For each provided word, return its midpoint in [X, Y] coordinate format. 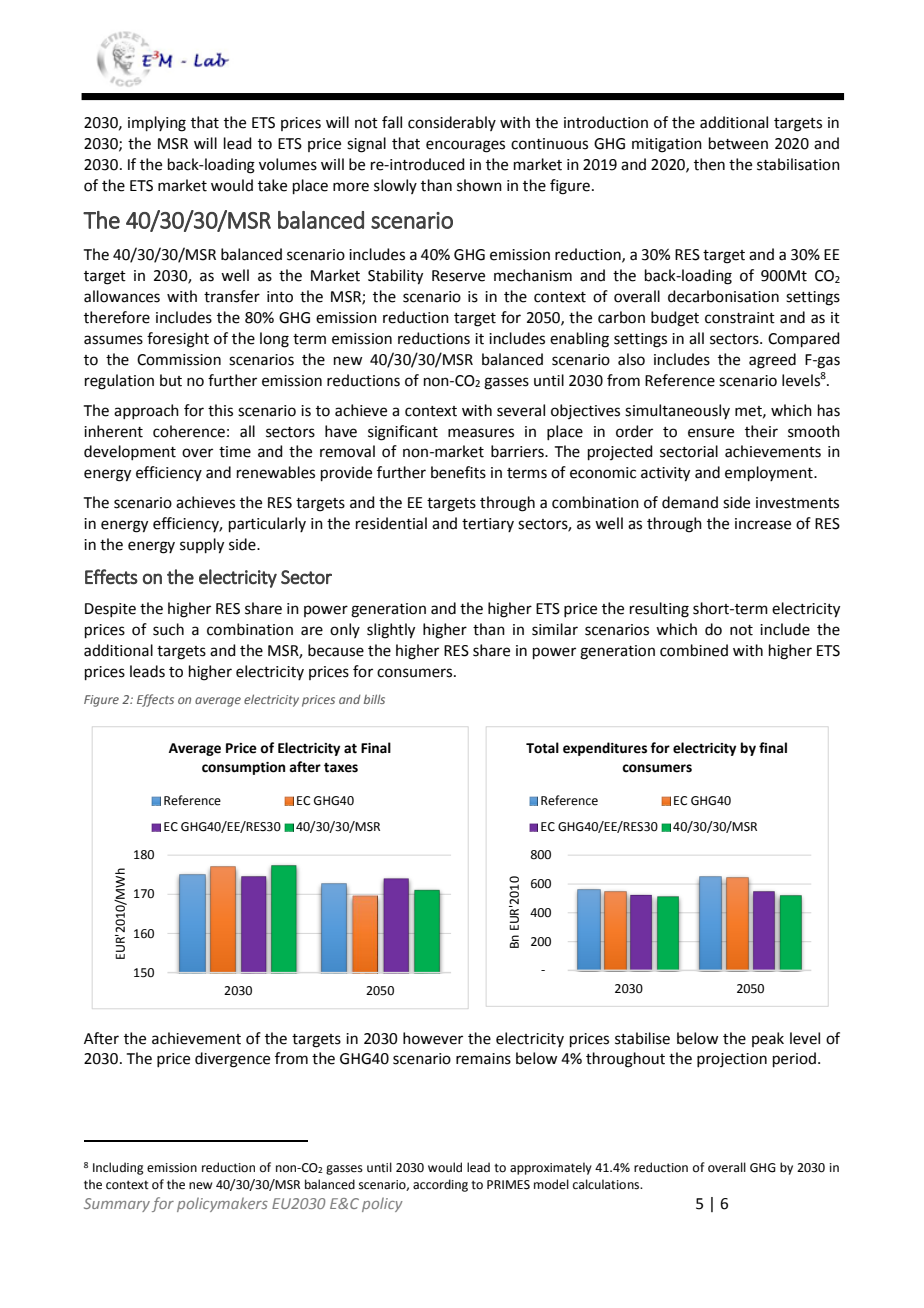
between [738, 143]
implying [157, 124]
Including [118, 1168]
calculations [607, 1184]
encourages [465, 146]
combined [694, 650]
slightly [391, 631]
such [168, 629]
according [440, 1185]
